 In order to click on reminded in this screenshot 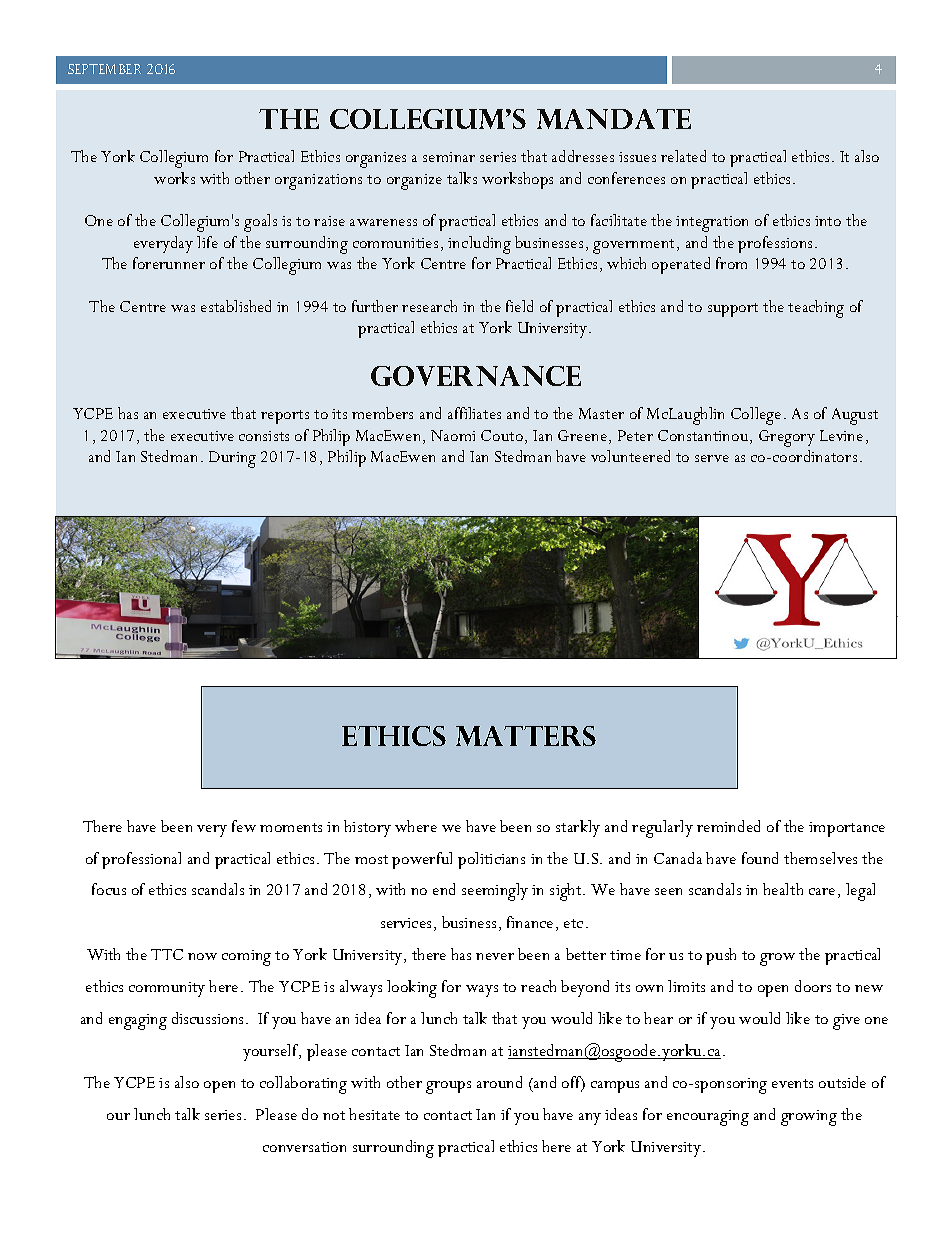, I will do `click(728, 826)`.
